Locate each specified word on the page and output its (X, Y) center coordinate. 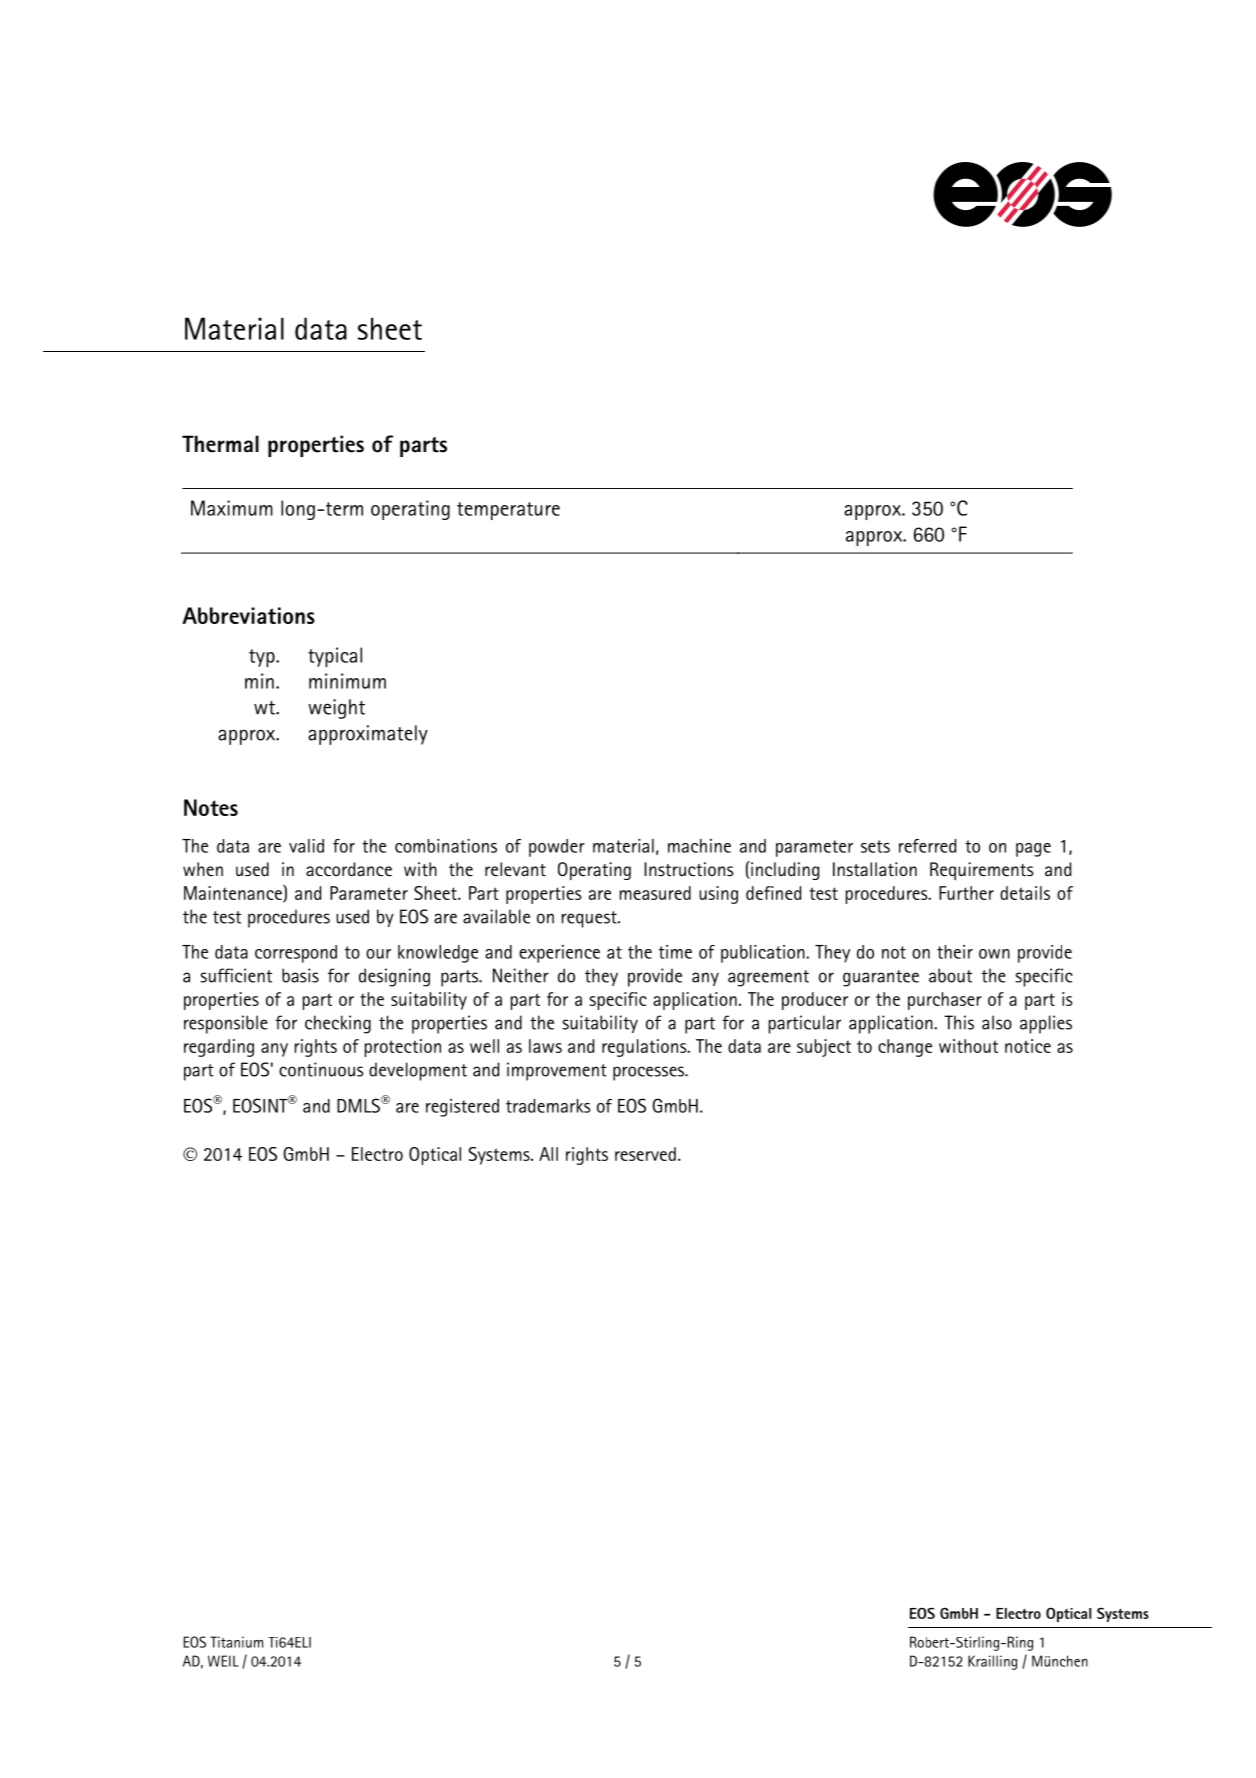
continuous (321, 1069)
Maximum (232, 508)
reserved (645, 1154)
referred (927, 846)
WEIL (223, 1661)
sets (875, 846)
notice (1028, 1046)
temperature (508, 511)
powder (557, 848)
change (905, 1048)
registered (462, 1108)
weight (336, 709)
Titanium (236, 1642)
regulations (645, 1048)
